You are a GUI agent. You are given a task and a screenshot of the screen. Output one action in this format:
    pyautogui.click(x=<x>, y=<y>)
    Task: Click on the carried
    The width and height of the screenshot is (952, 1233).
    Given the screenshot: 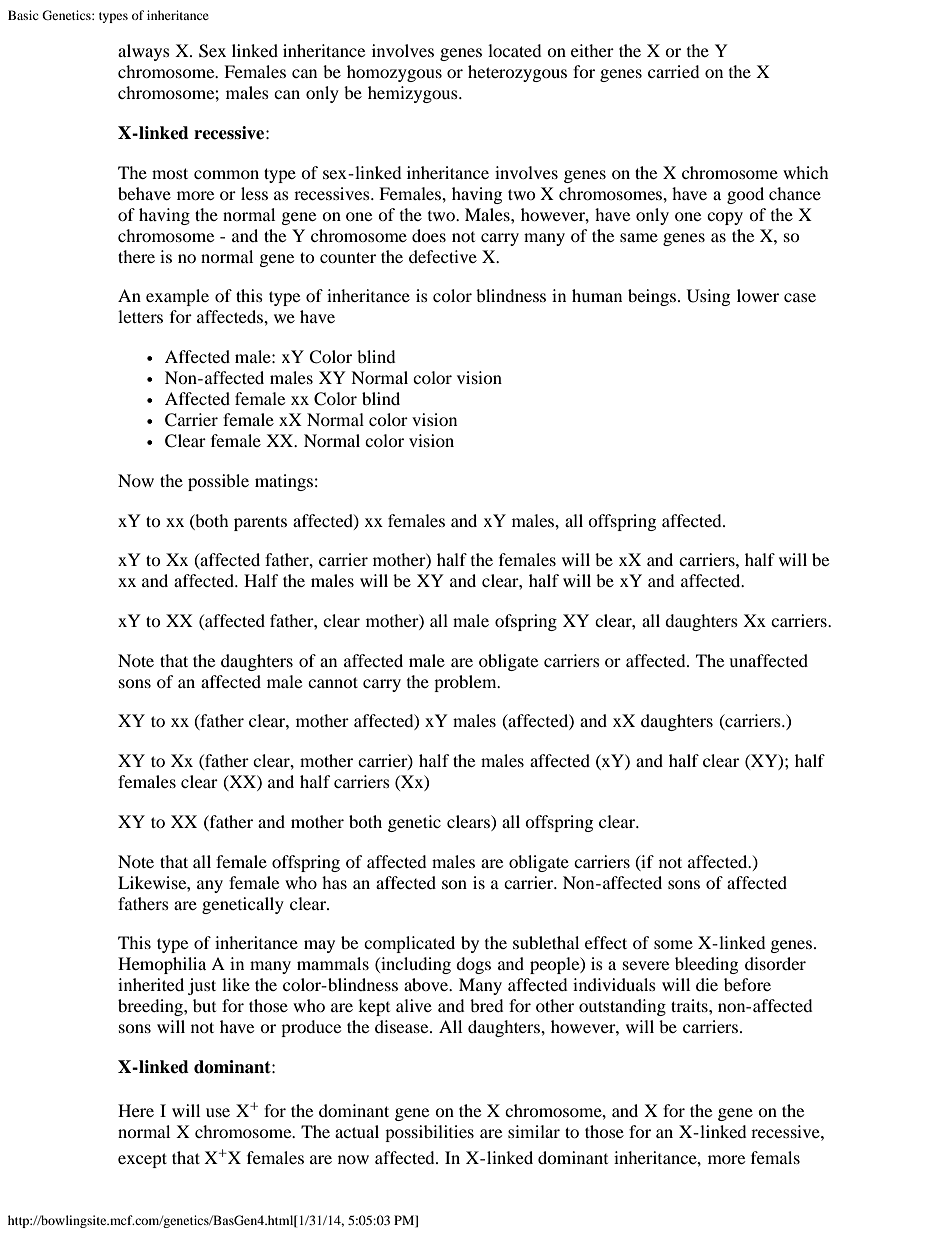 What is the action you would take?
    pyautogui.click(x=674, y=71)
